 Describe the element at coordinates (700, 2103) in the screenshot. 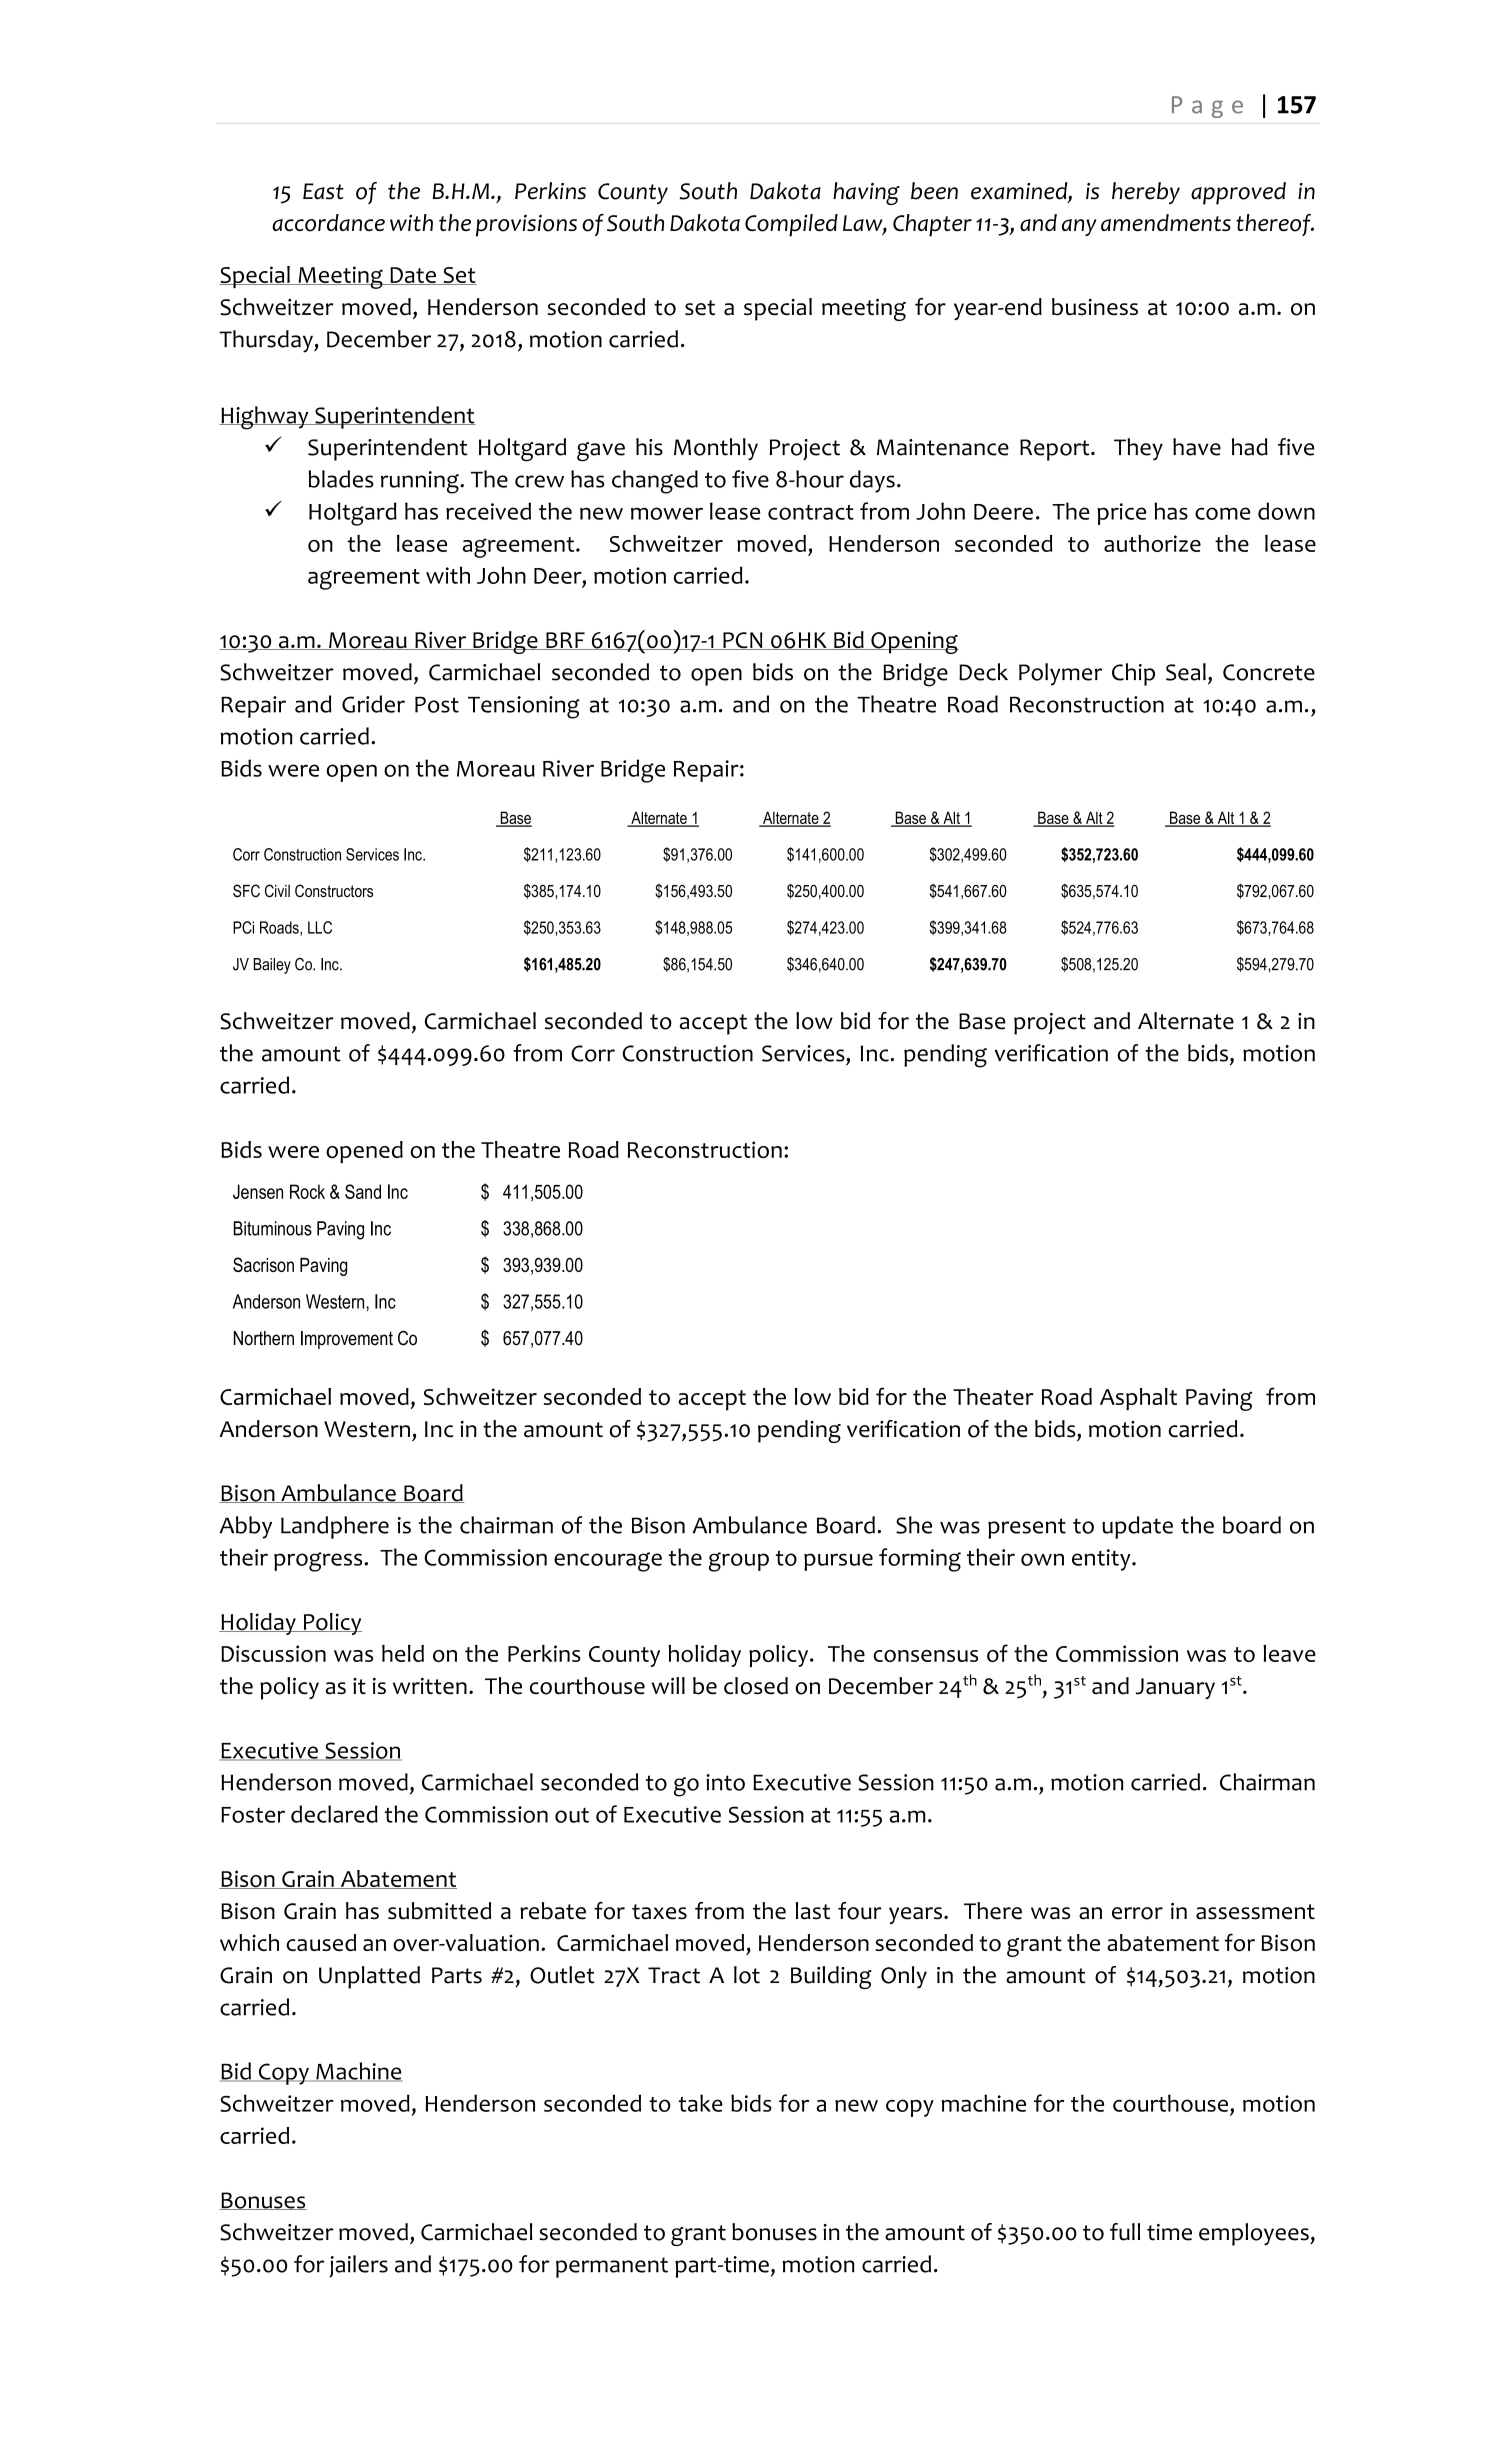

I see `take` at that location.
